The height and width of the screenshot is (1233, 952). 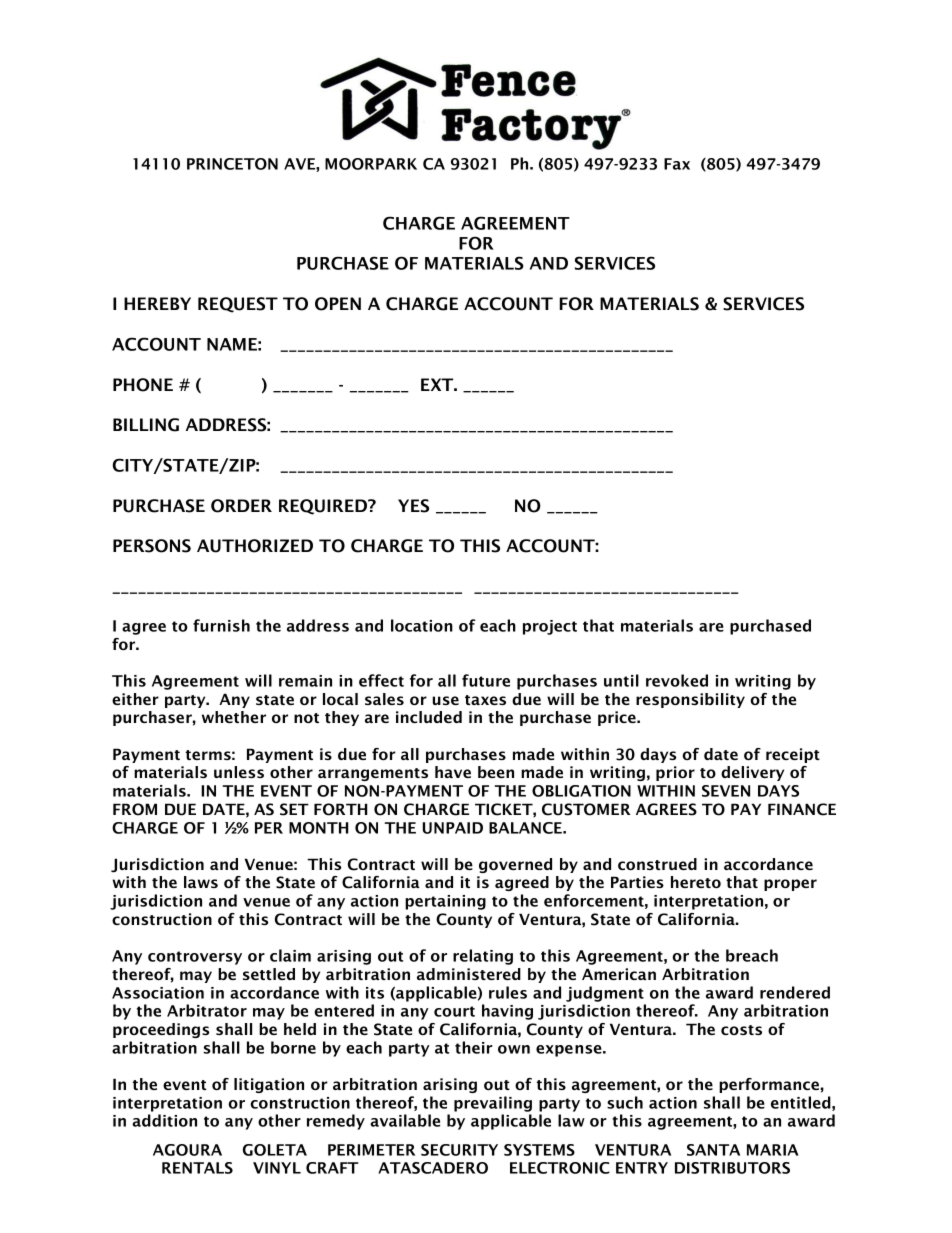 I want to click on revoked, so click(x=677, y=680).
